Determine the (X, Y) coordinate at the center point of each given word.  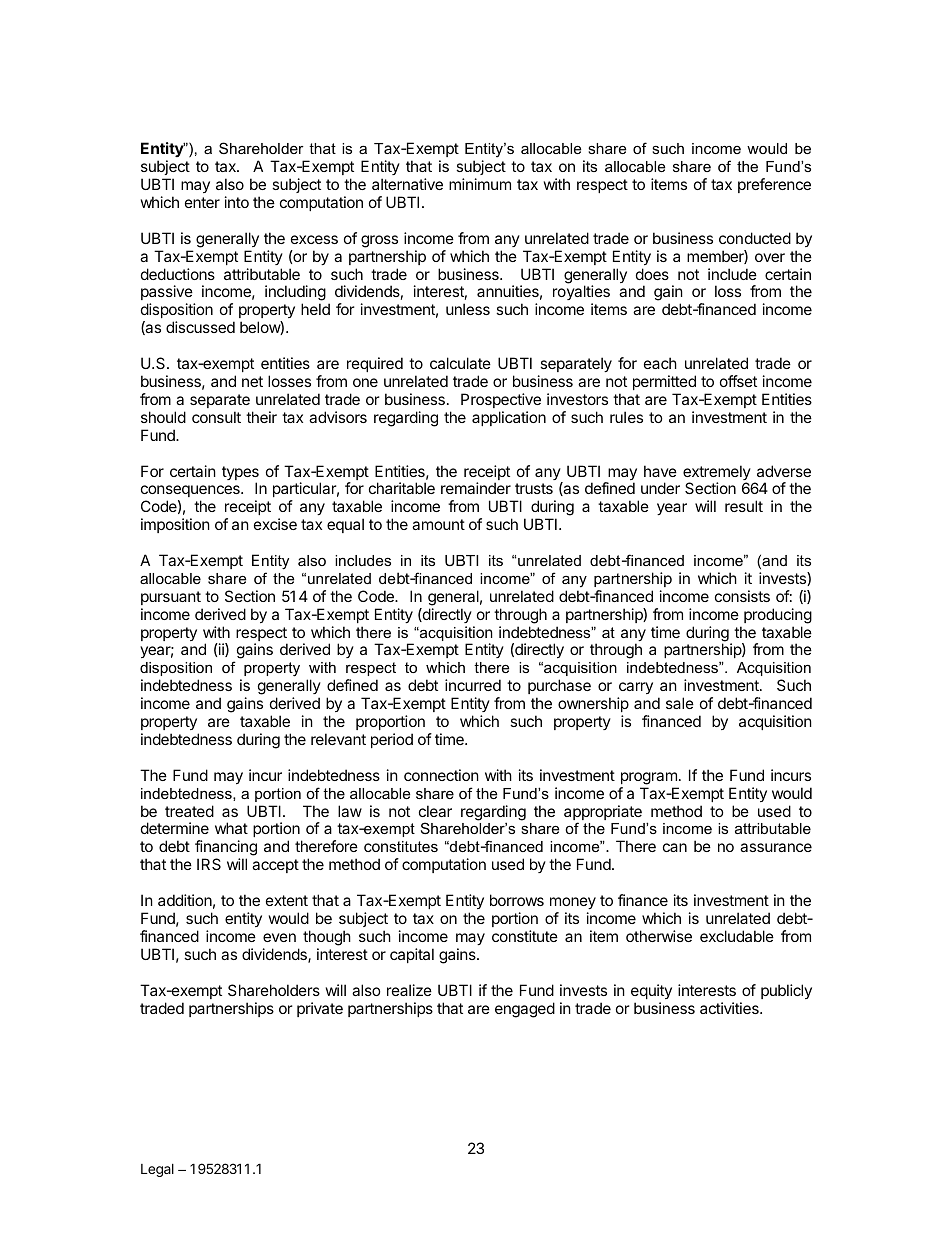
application (509, 418)
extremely (717, 474)
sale (680, 703)
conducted (755, 238)
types (240, 474)
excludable (737, 936)
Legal (157, 1170)
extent (287, 900)
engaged (525, 1010)
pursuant (171, 598)
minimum (480, 184)
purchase (559, 688)
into (237, 202)
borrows (517, 900)
